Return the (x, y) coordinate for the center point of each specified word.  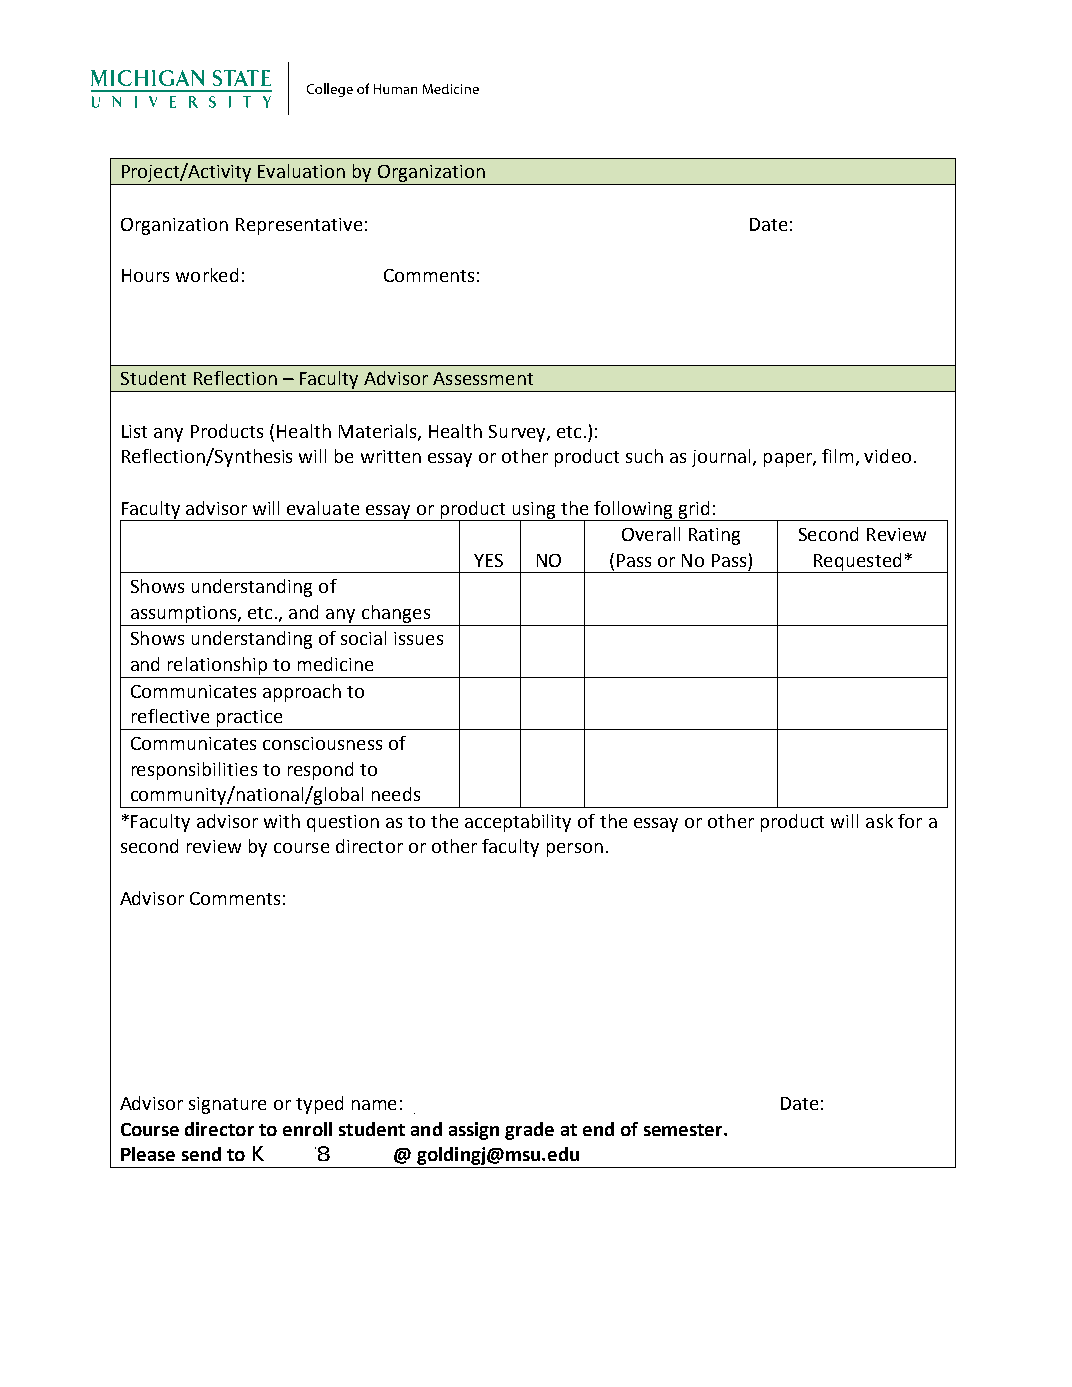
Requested (857, 563)
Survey (518, 433)
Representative (299, 226)
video (887, 456)
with (282, 821)
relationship (217, 666)
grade (529, 1131)
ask (879, 821)
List (134, 431)
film (837, 456)
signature (227, 1105)
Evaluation (301, 171)
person (575, 850)
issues (418, 638)
